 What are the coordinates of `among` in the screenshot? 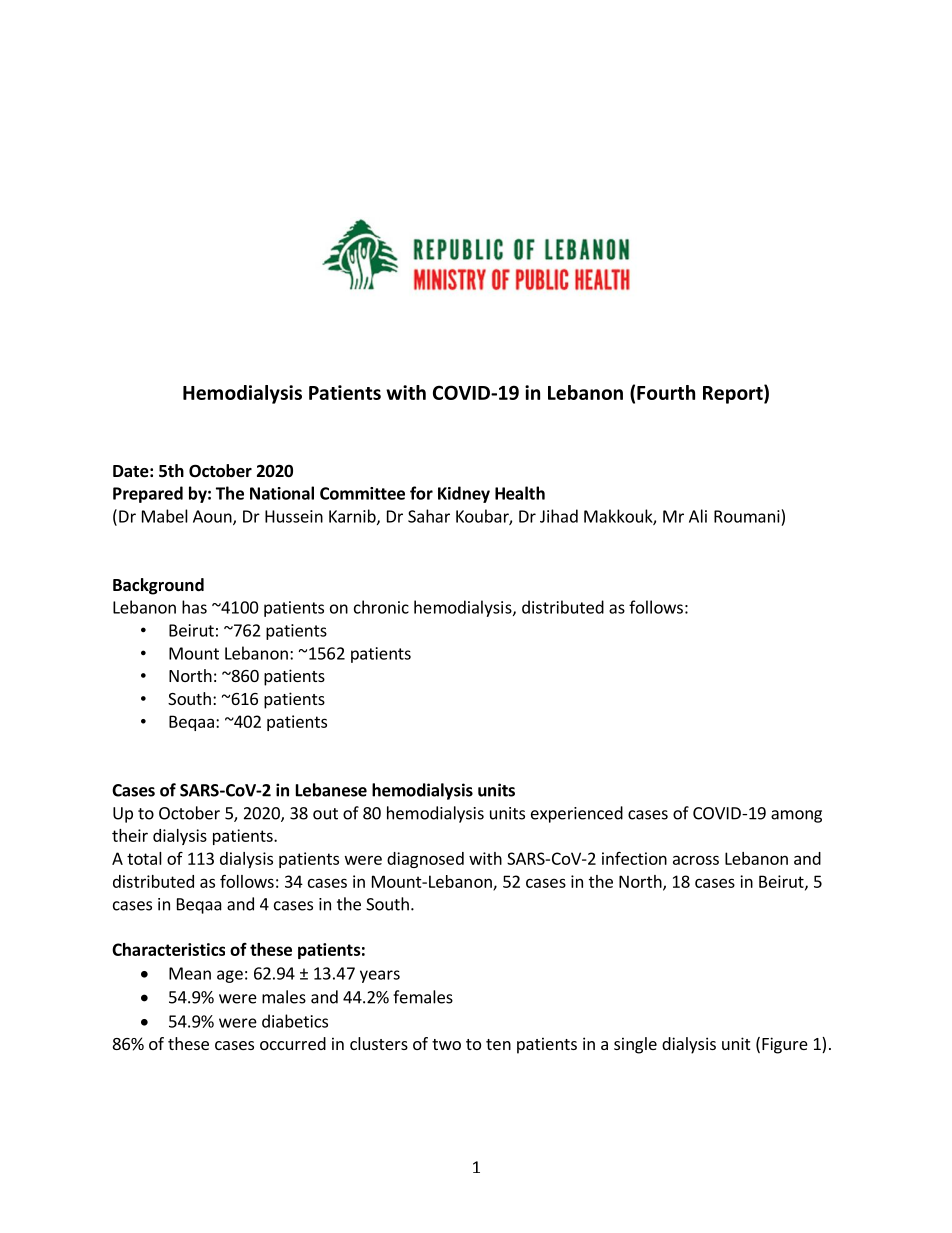 It's located at (796, 816).
